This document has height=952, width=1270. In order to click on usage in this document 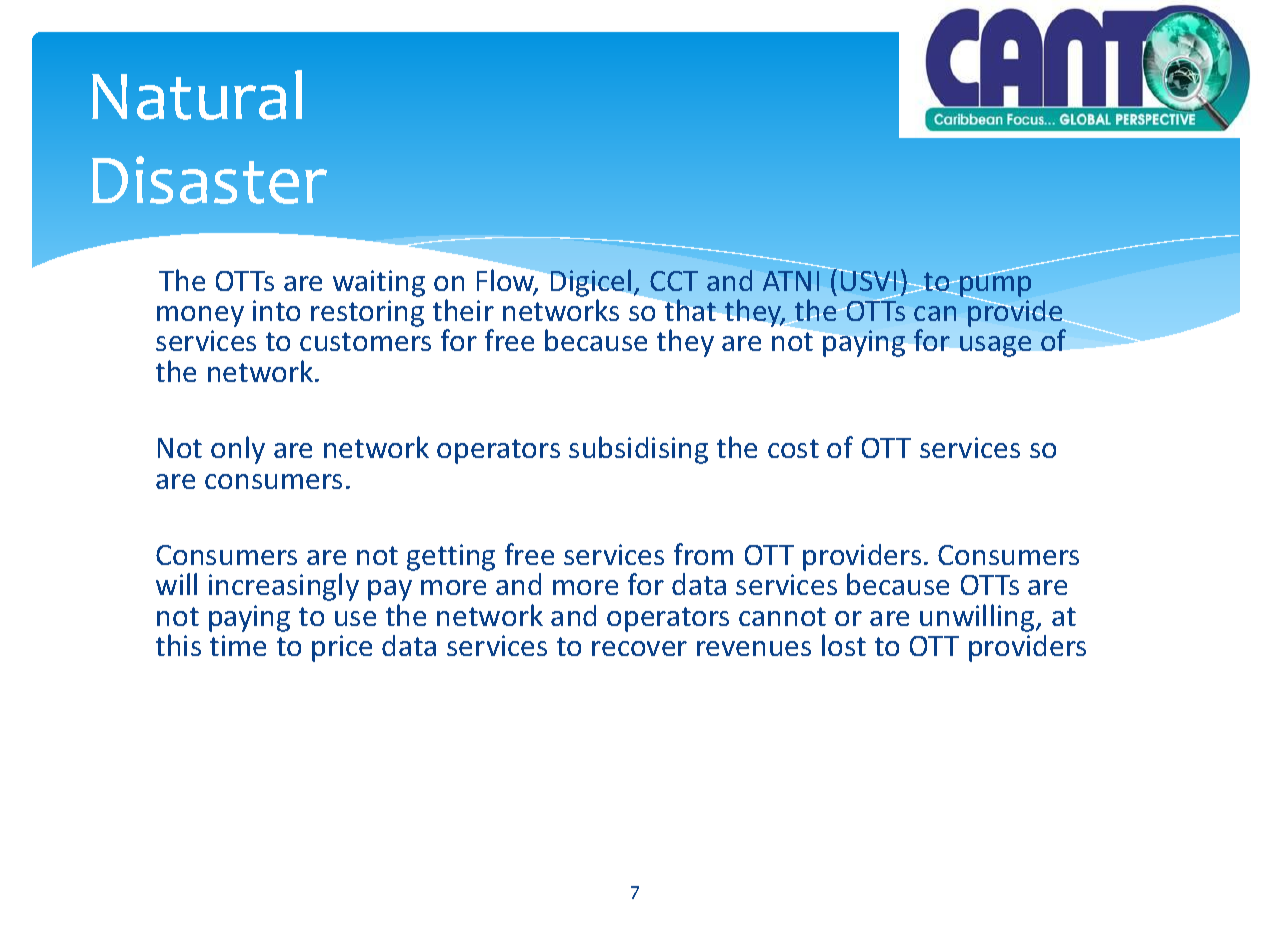, I will do `click(995, 346)`.
